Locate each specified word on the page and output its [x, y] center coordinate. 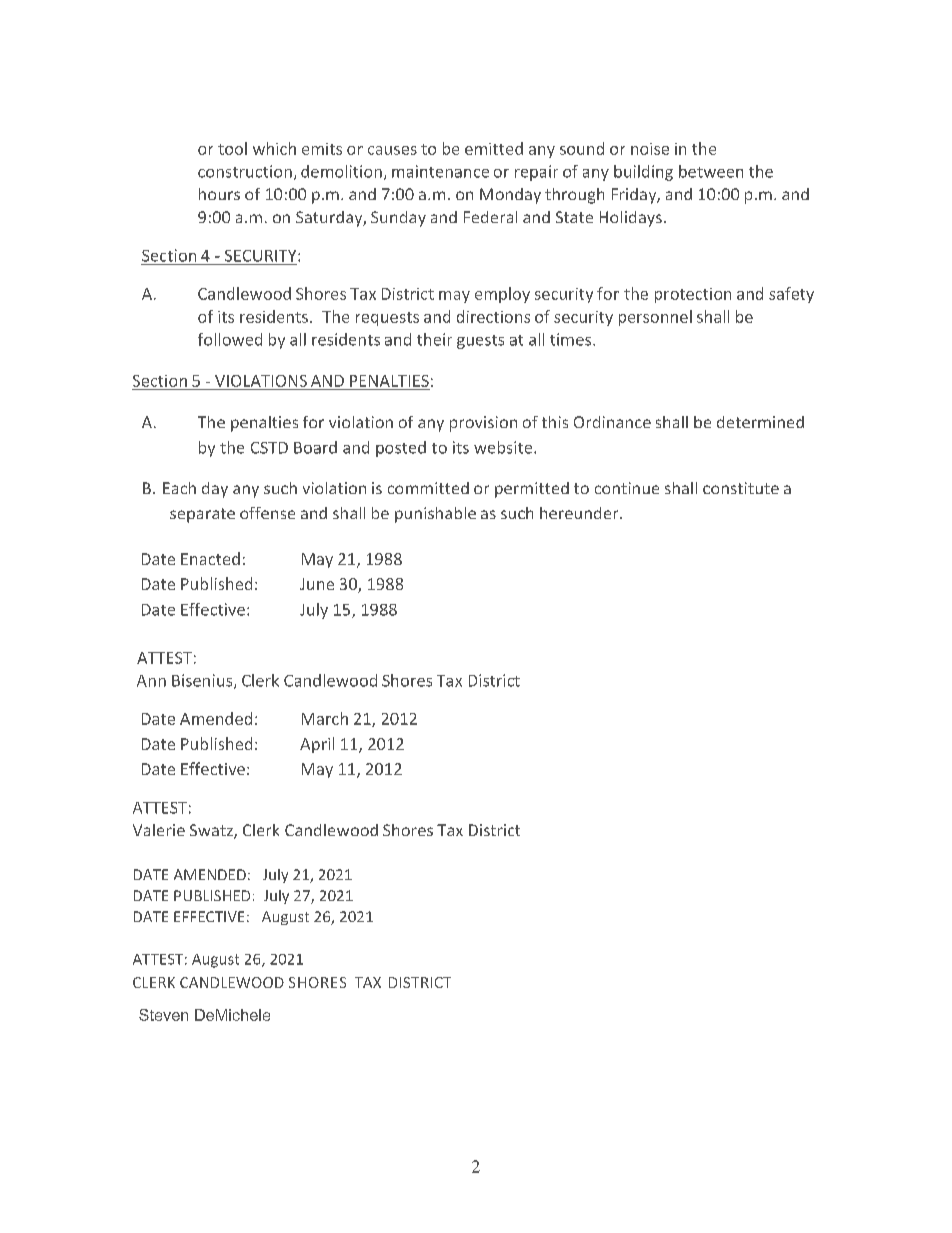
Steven [163, 1015]
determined [760, 422]
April [317, 745]
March [325, 718]
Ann [151, 681]
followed [230, 339]
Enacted [210, 558]
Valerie [159, 830]
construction [245, 171]
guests [480, 342]
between [711, 171]
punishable [435, 515]
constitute [741, 488]
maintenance [440, 171]
